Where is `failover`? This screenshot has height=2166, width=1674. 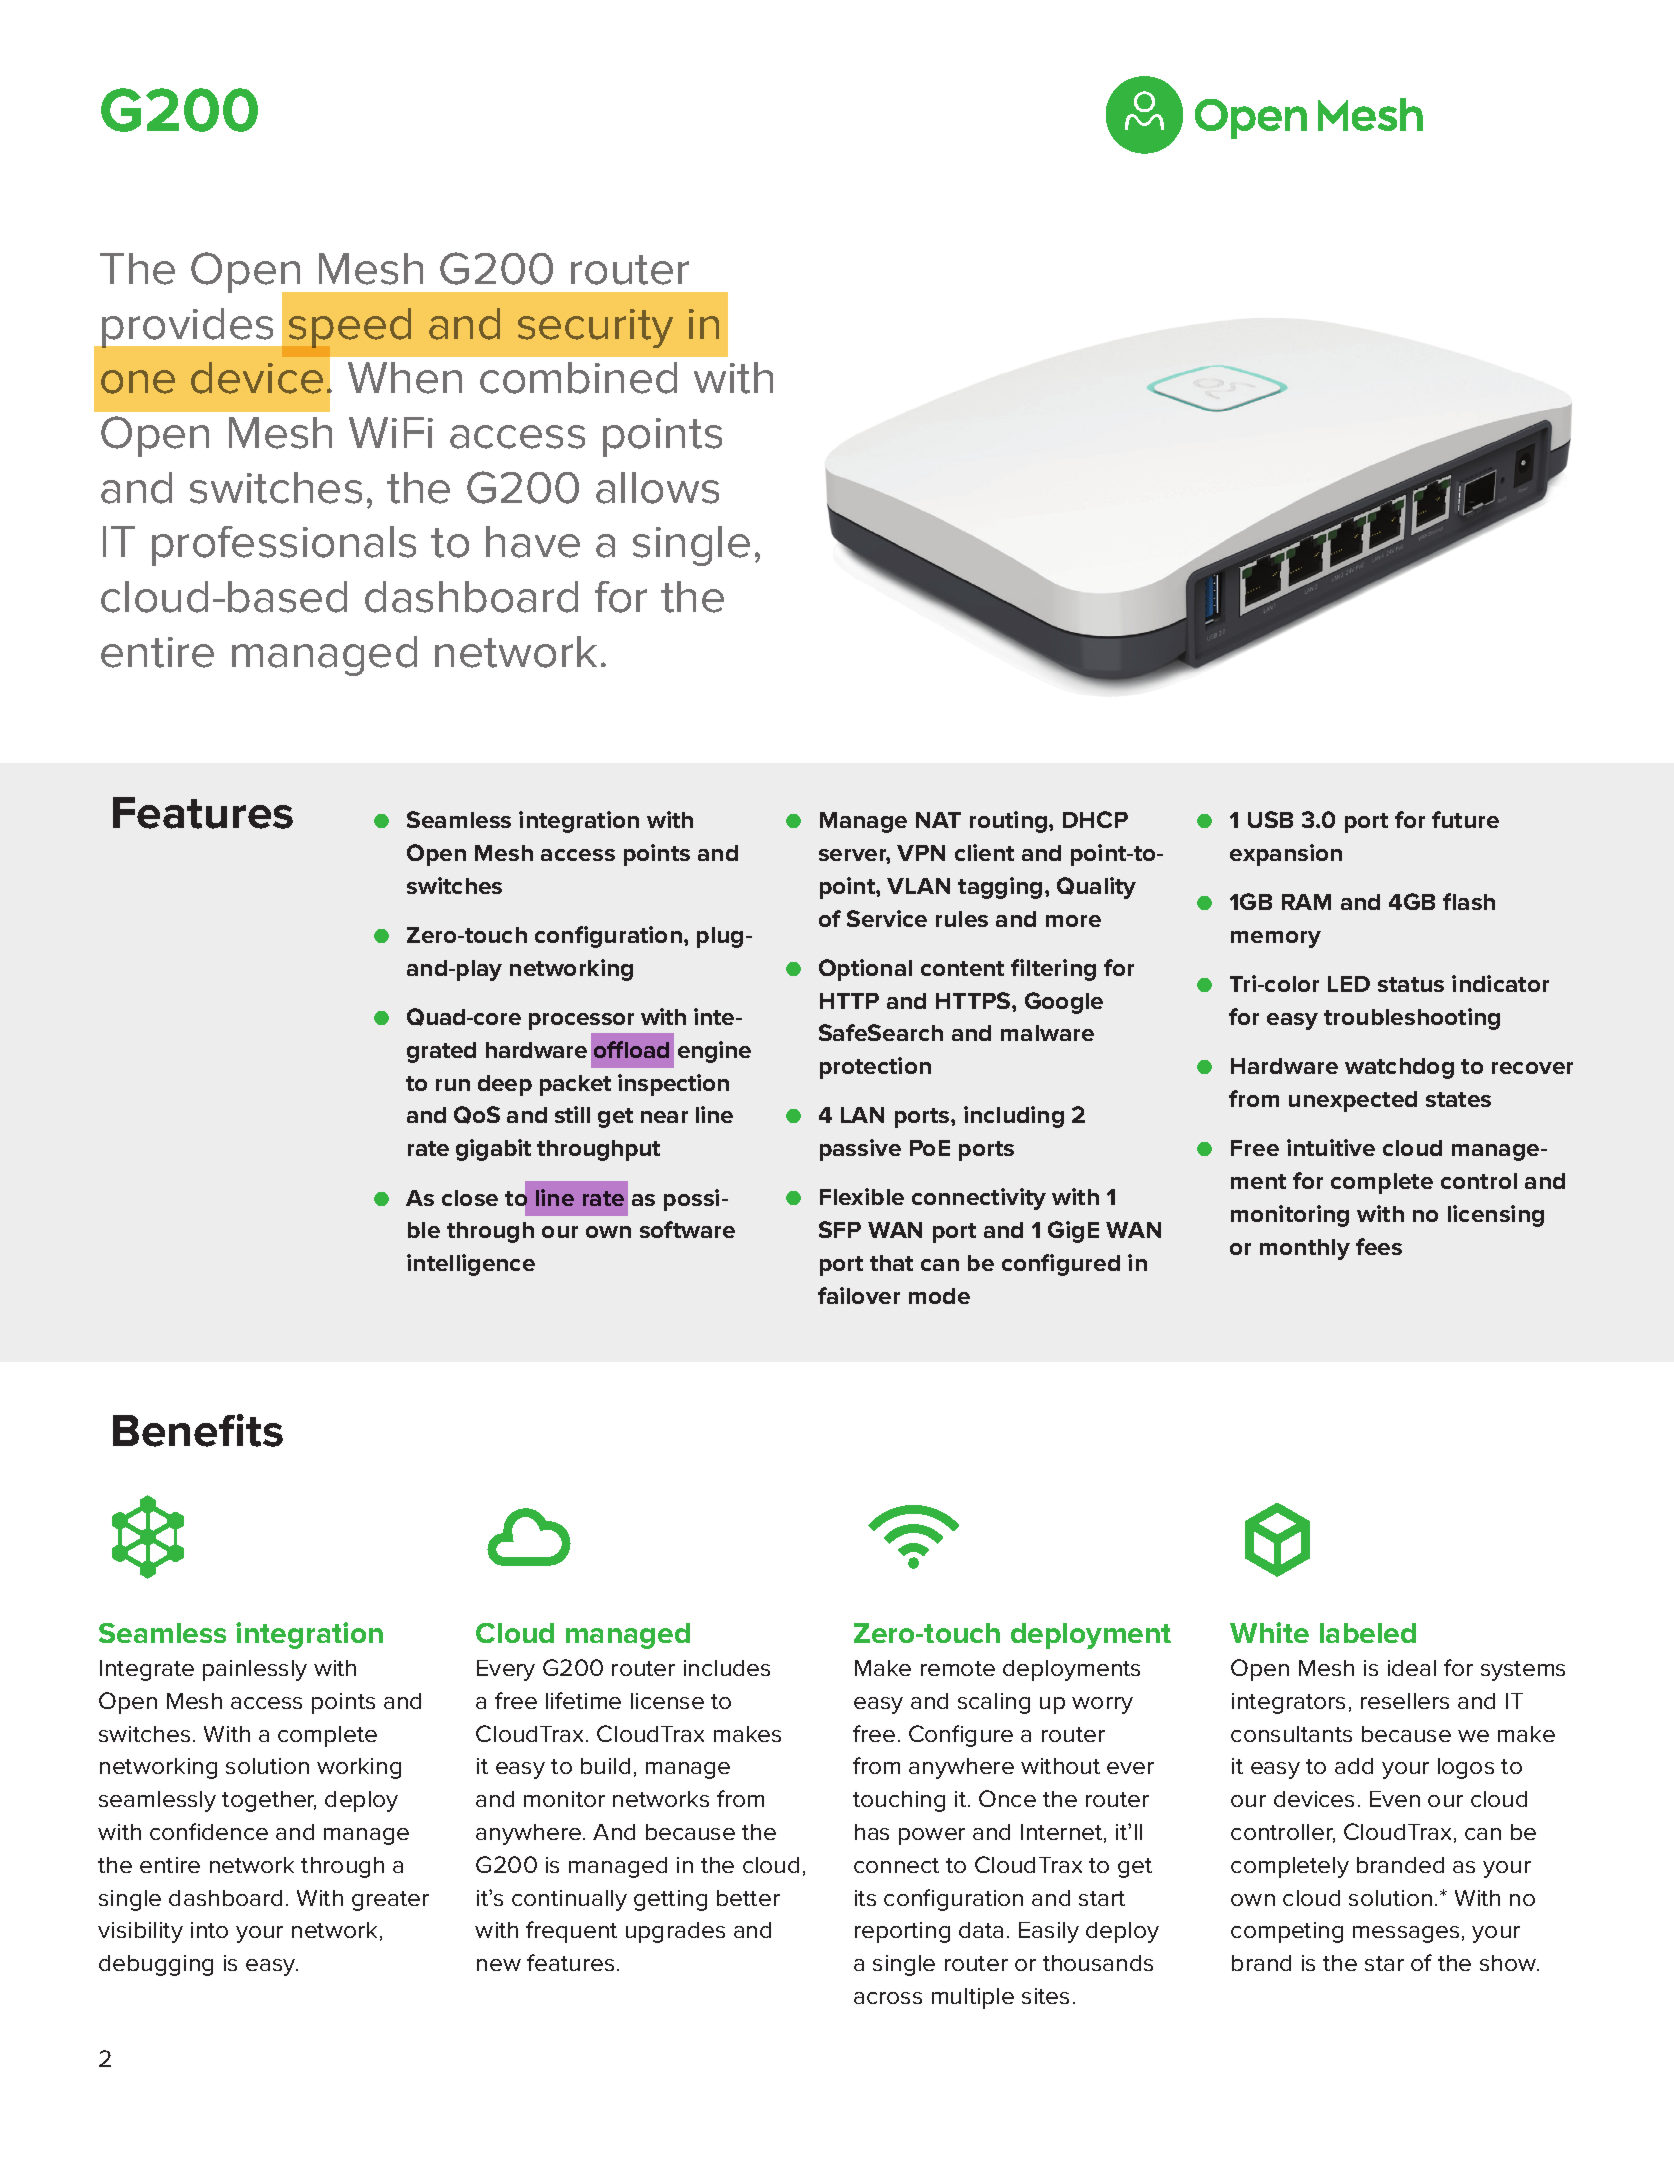
failover is located at coordinates (859, 1295).
